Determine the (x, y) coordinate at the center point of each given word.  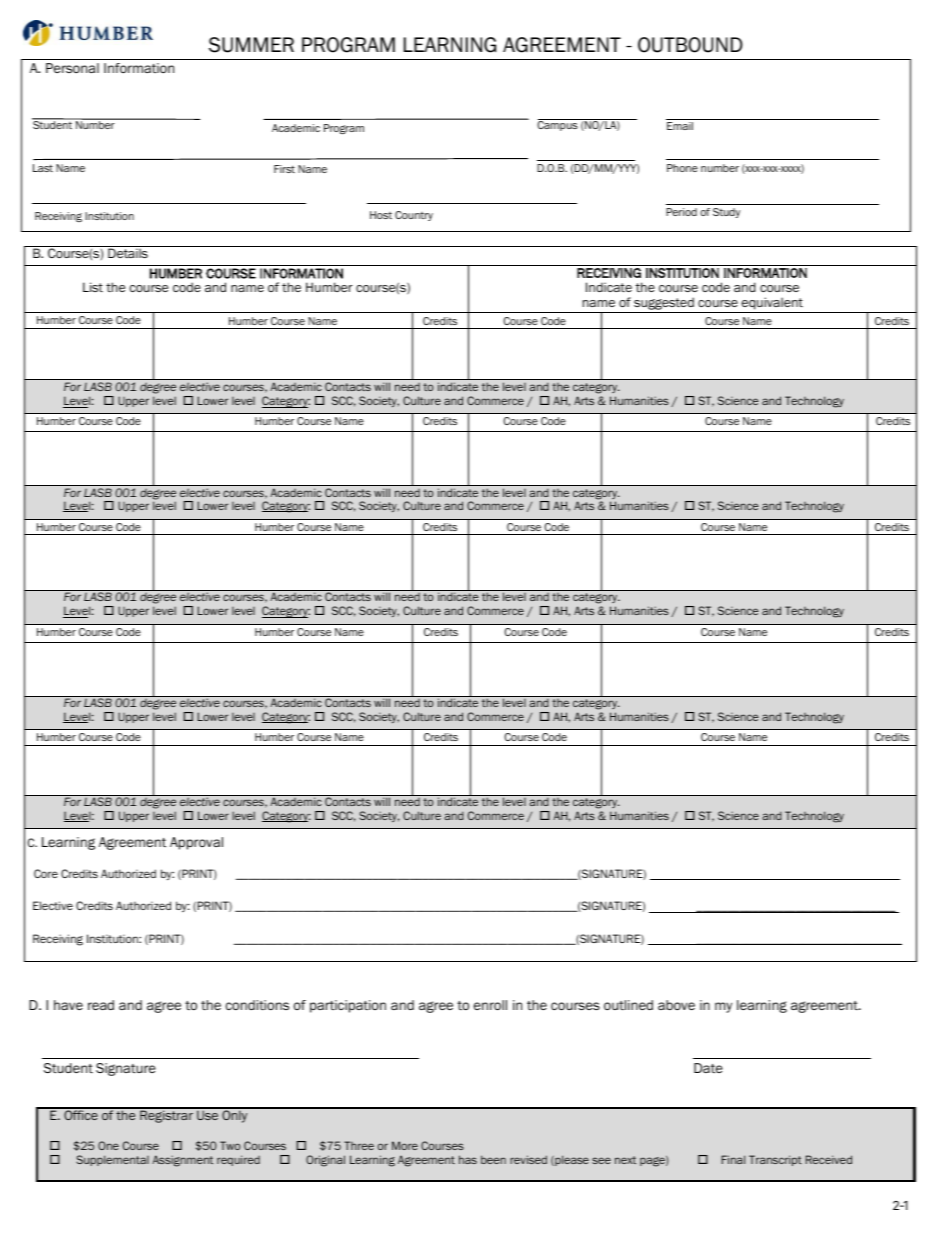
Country (414, 216)
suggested (664, 305)
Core (46, 873)
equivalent (772, 305)
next (625, 1160)
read (101, 1005)
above (676, 1005)
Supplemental (112, 1160)
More (405, 1145)
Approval (196, 843)
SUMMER (251, 45)
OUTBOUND (690, 45)
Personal (72, 68)
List (93, 287)
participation (348, 1006)
